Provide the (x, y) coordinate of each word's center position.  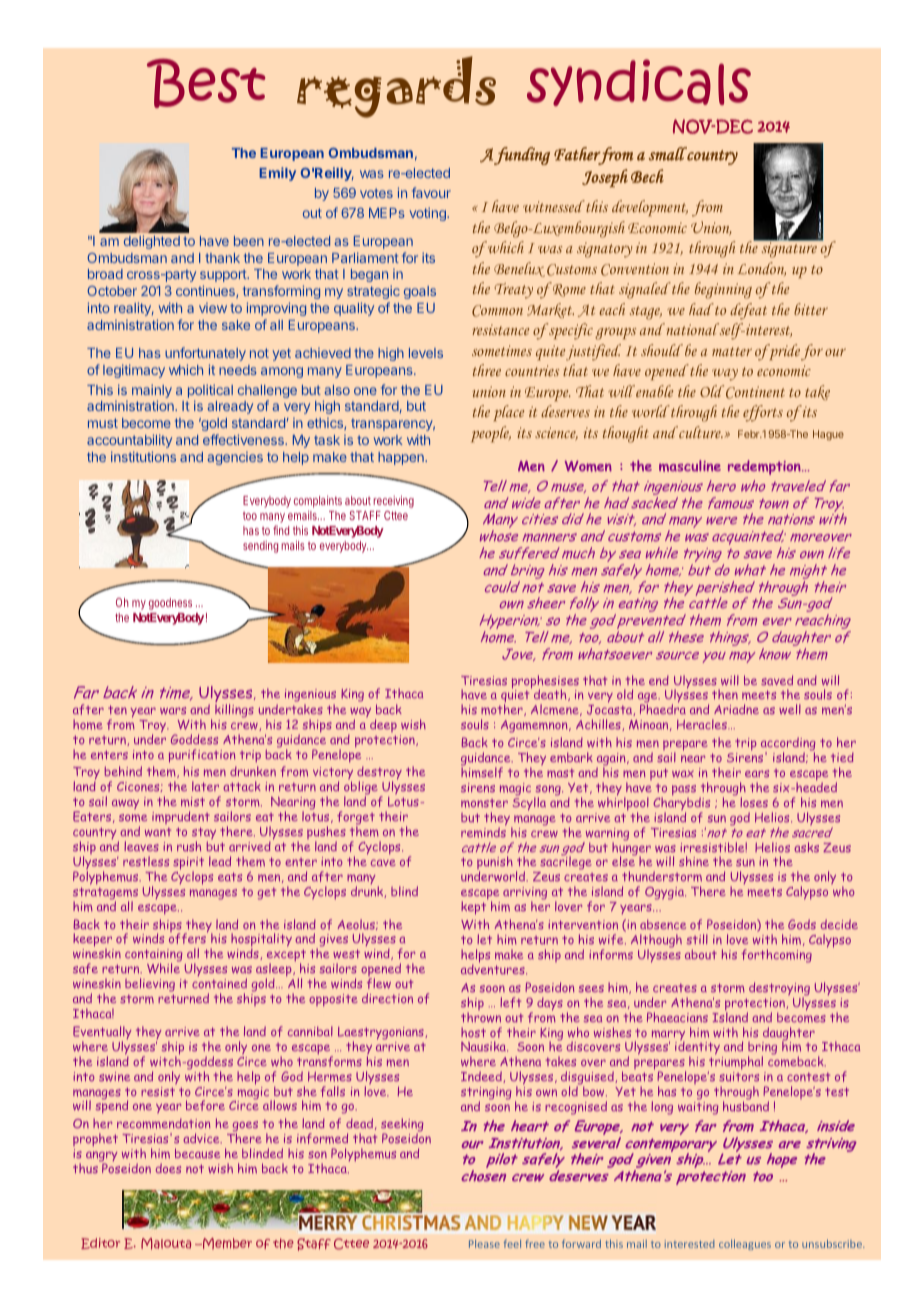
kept (474, 907)
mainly (152, 392)
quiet (516, 697)
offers (188, 938)
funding (522, 156)
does (168, 1168)
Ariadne (736, 709)
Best (206, 83)
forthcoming (776, 956)
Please (484, 1244)
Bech (647, 176)
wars (173, 711)
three (487, 370)
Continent (755, 392)
